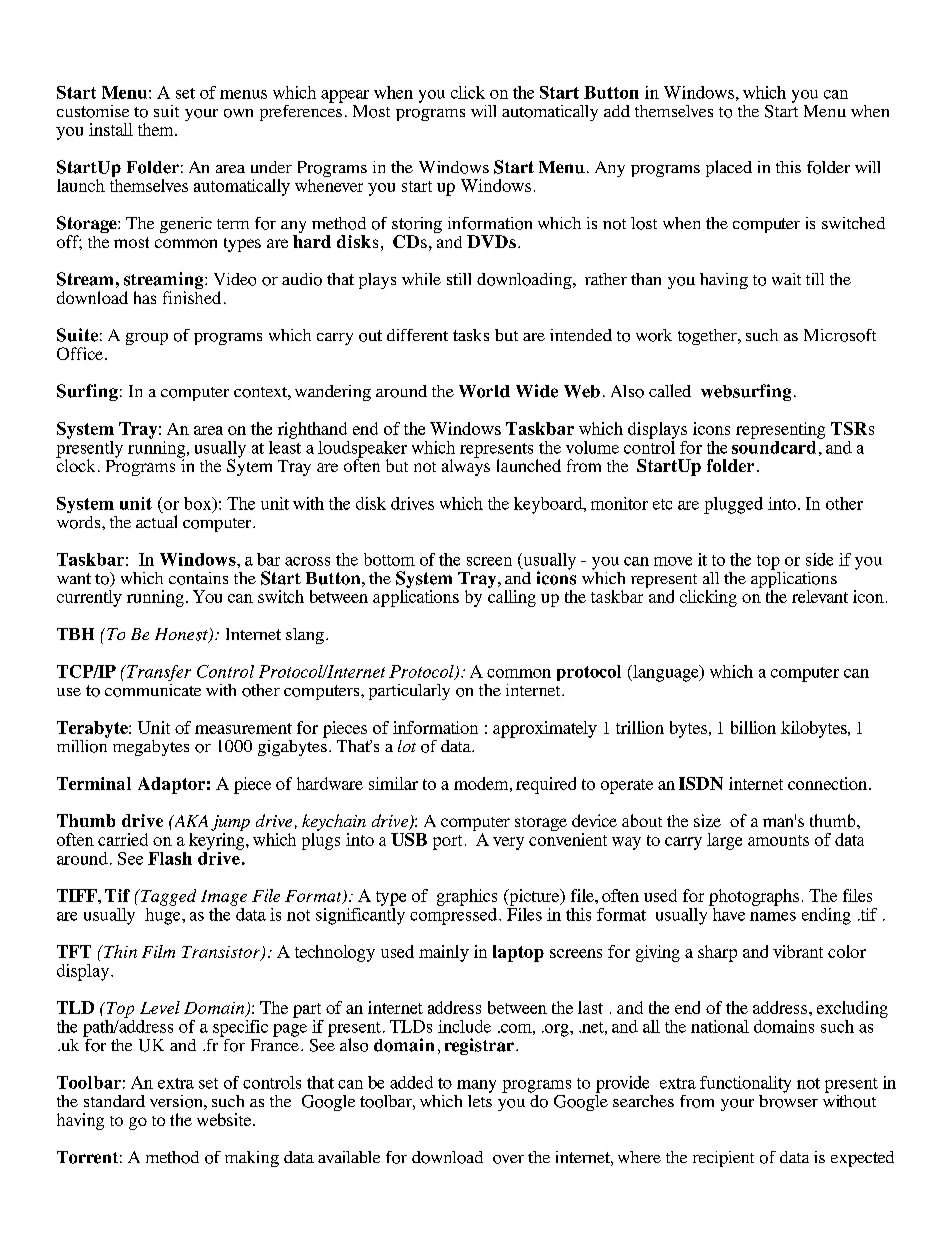  Describe the element at coordinates (729, 168) in the screenshot. I see `placed` at that location.
